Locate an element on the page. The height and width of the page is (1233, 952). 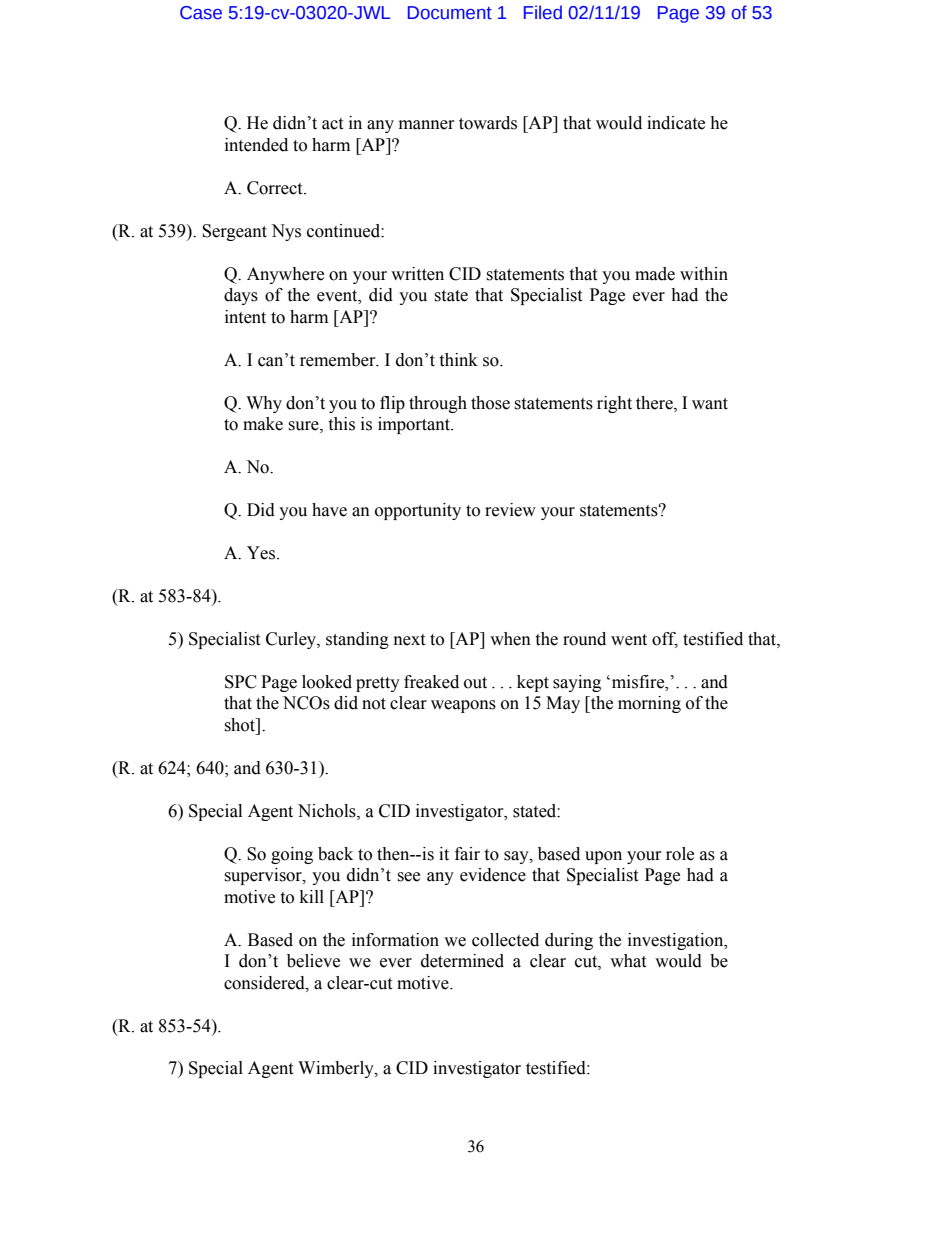
Document is located at coordinates (450, 13).
